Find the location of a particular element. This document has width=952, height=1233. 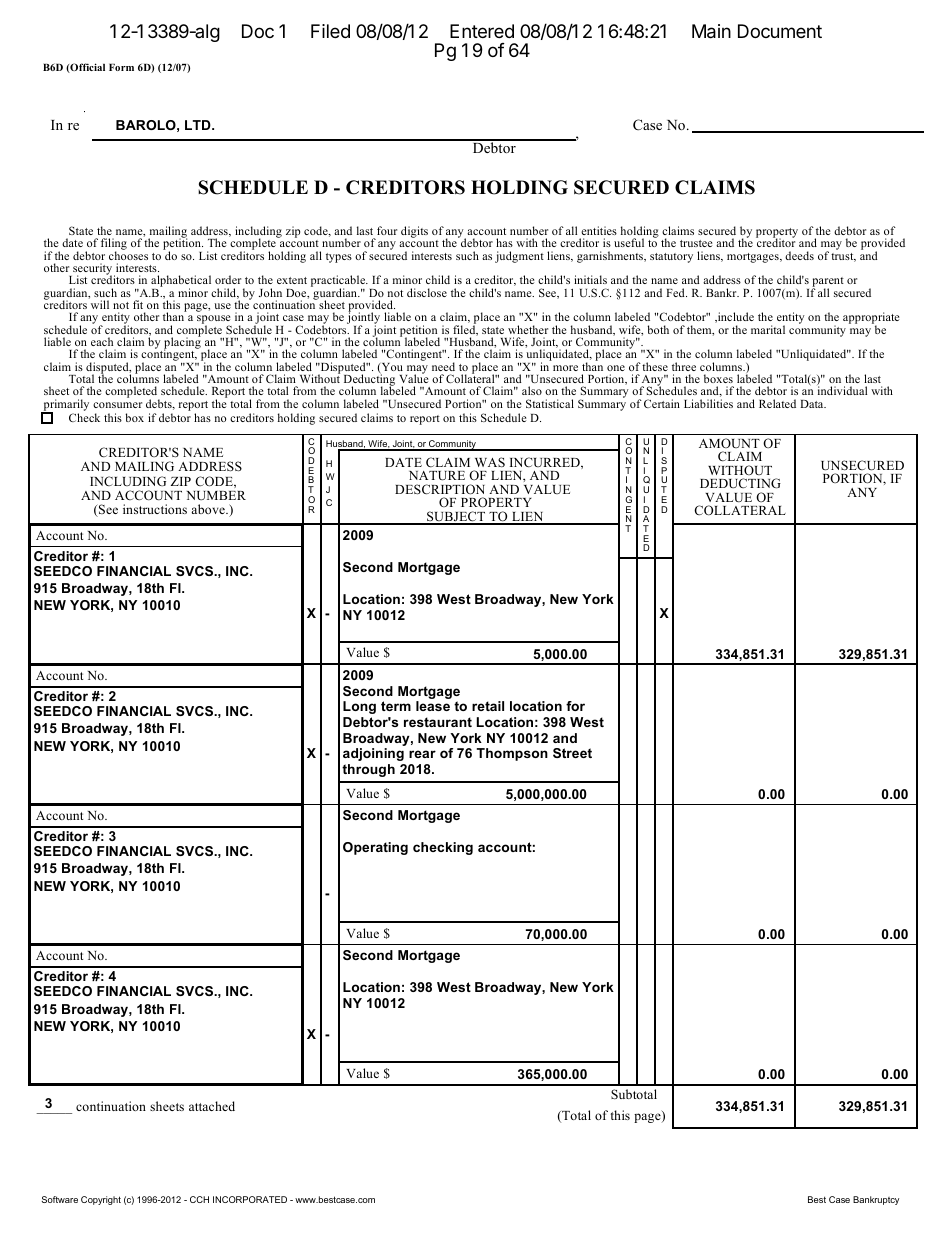

retail is located at coordinates (488, 706).
